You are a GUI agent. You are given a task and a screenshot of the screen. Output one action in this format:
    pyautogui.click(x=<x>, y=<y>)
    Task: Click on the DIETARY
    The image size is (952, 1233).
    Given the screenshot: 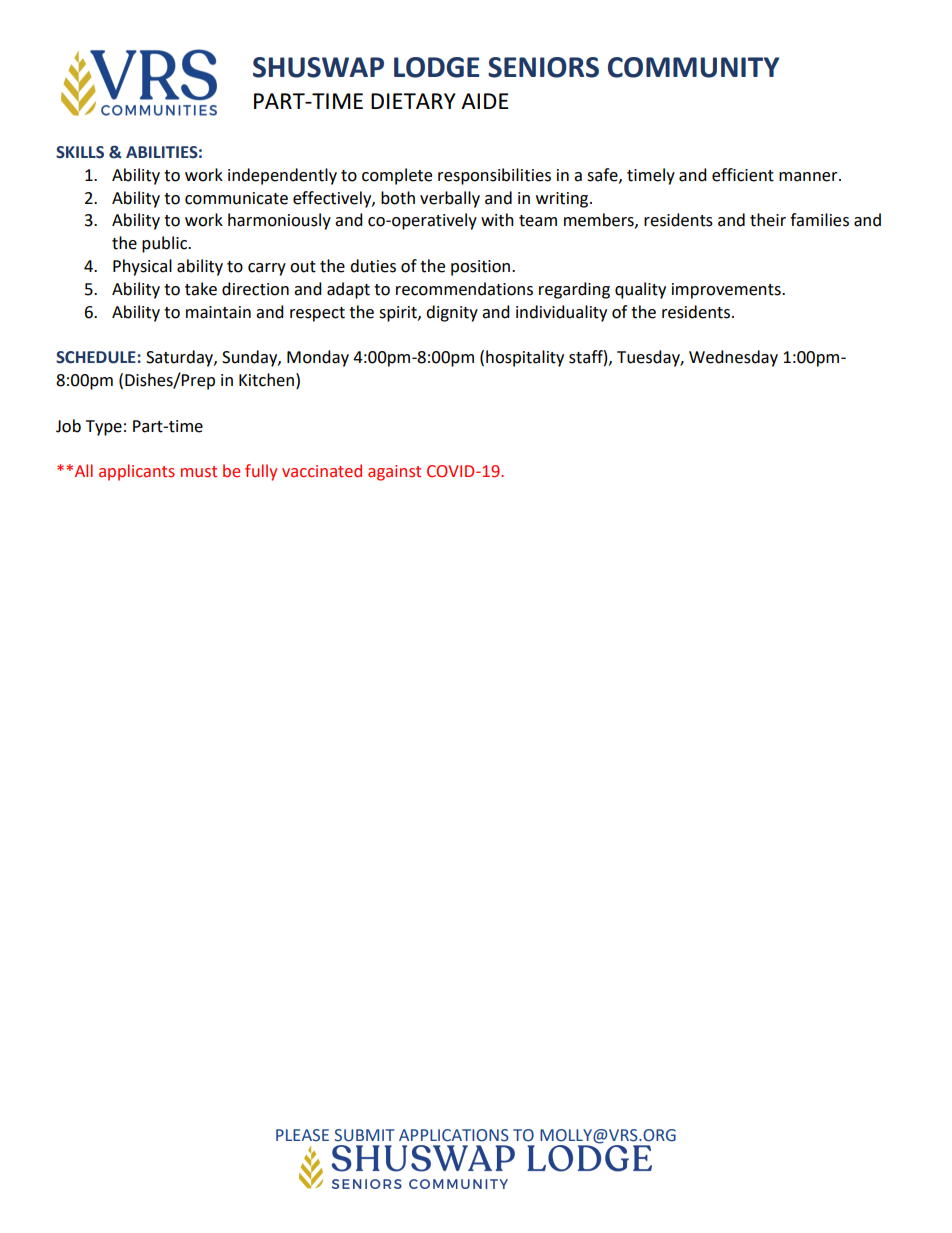 What is the action you would take?
    pyautogui.click(x=413, y=101)
